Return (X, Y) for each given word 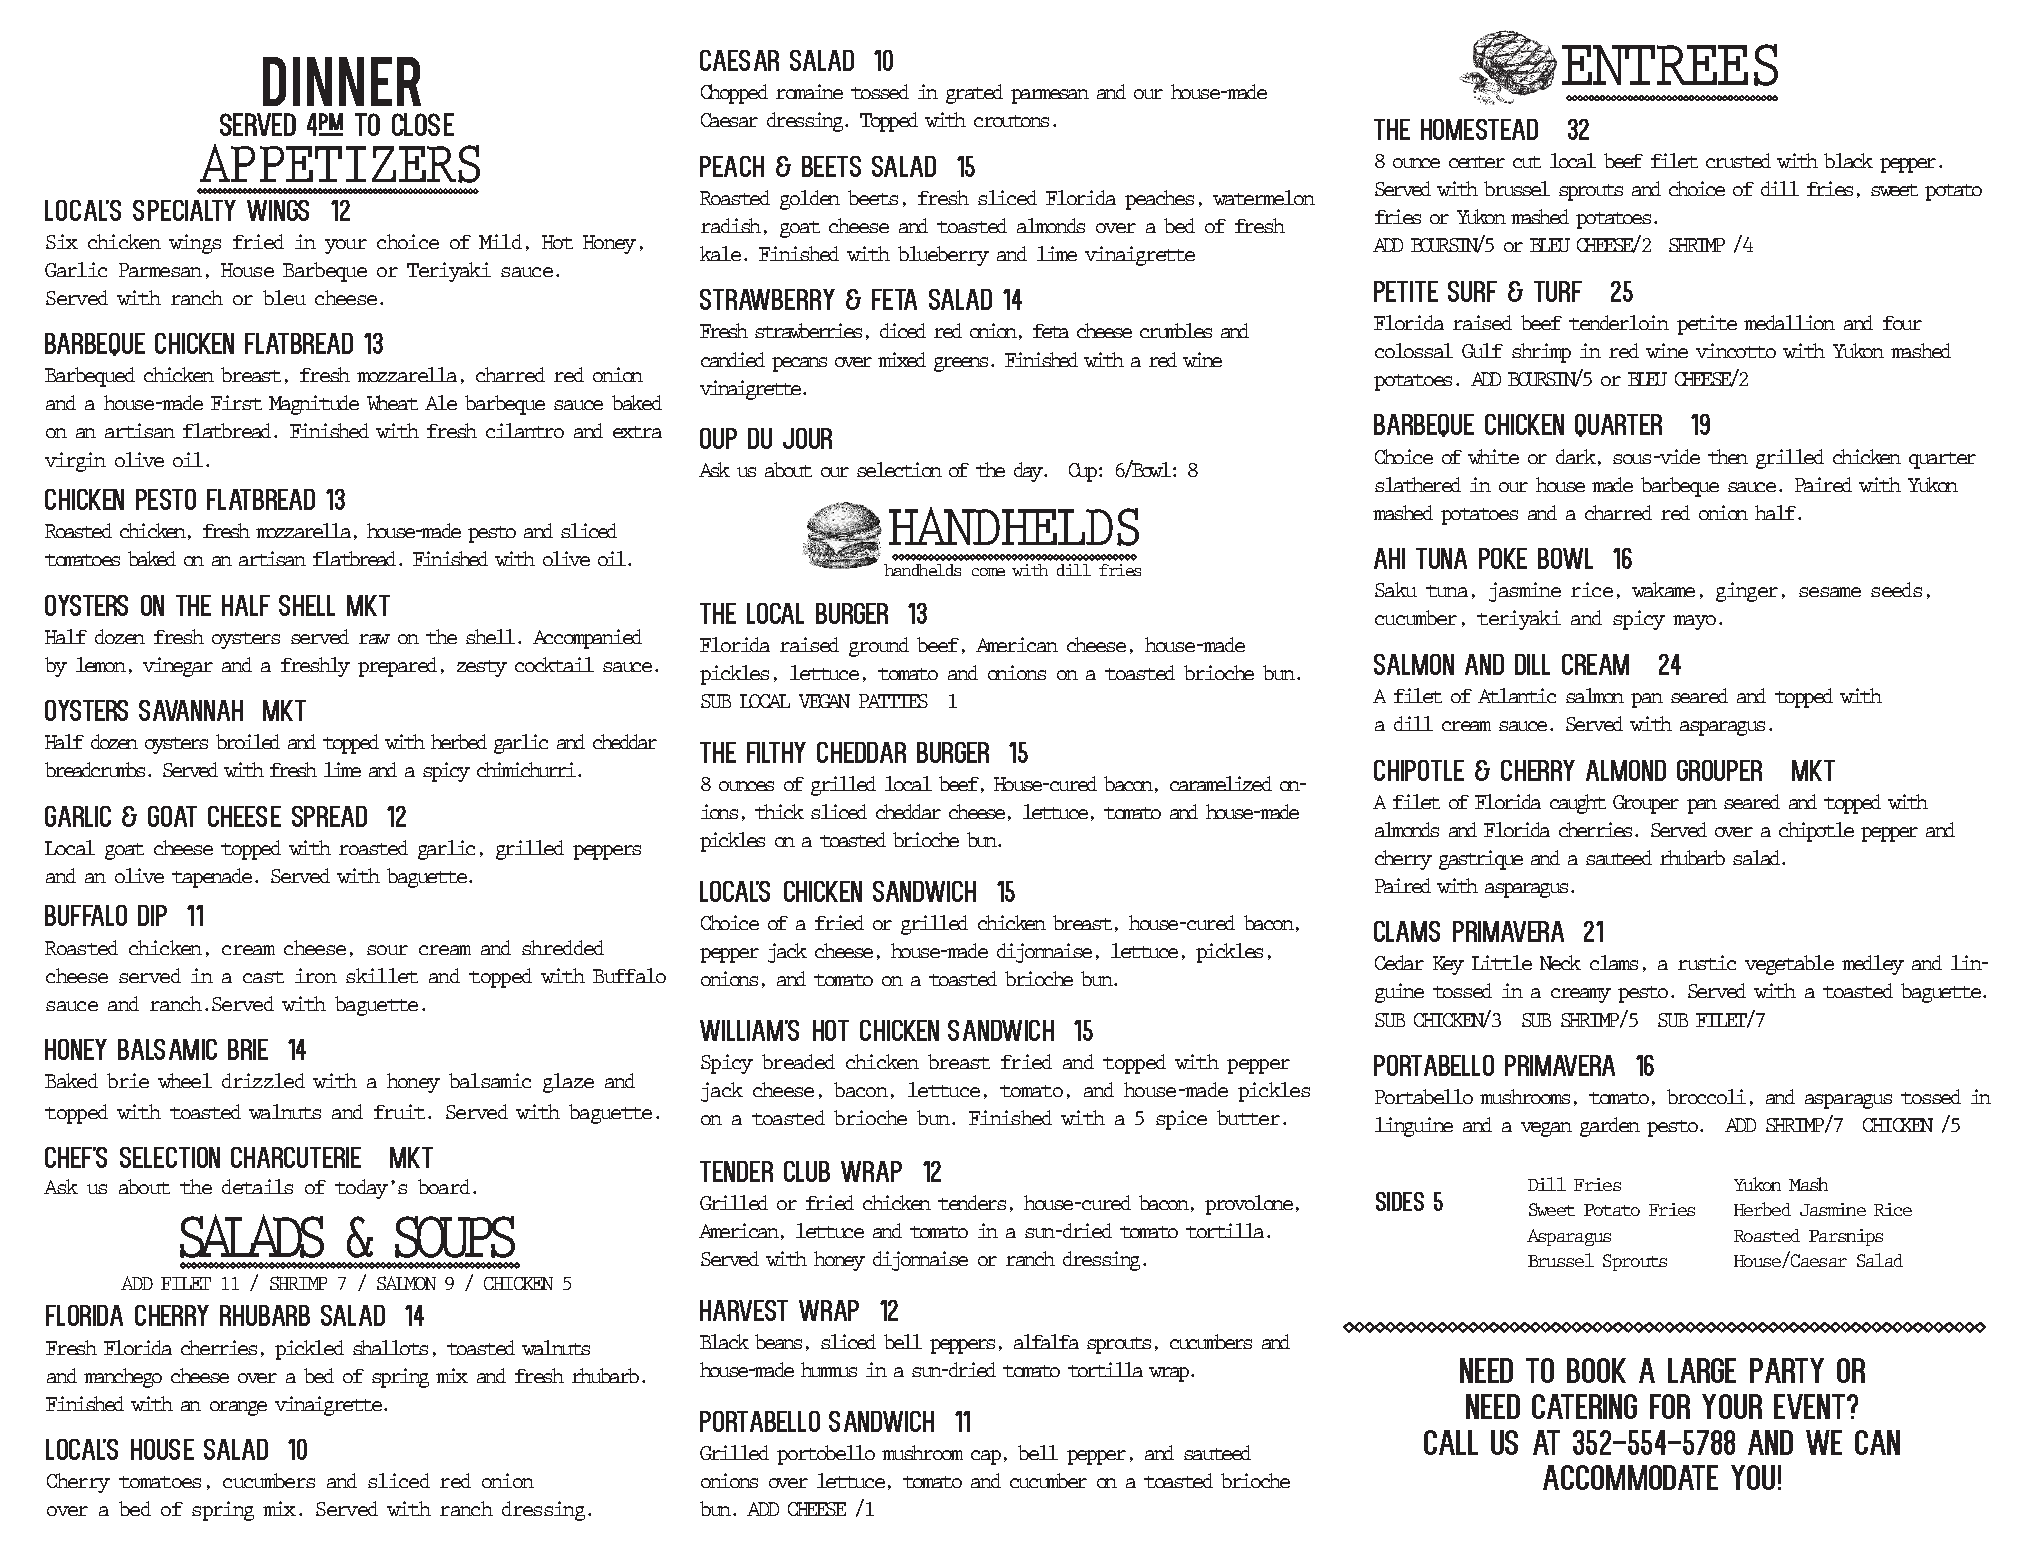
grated (974, 94)
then (1728, 456)
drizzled (263, 1080)
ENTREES (1670, 65)
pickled (309, 1350)
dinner (342, 81)
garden (1610, 1127)
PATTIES (893, 701)
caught (1578, 804)
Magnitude (314, 405)
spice (1181, 1120)
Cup (1084, 472)
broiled (248, 741)
